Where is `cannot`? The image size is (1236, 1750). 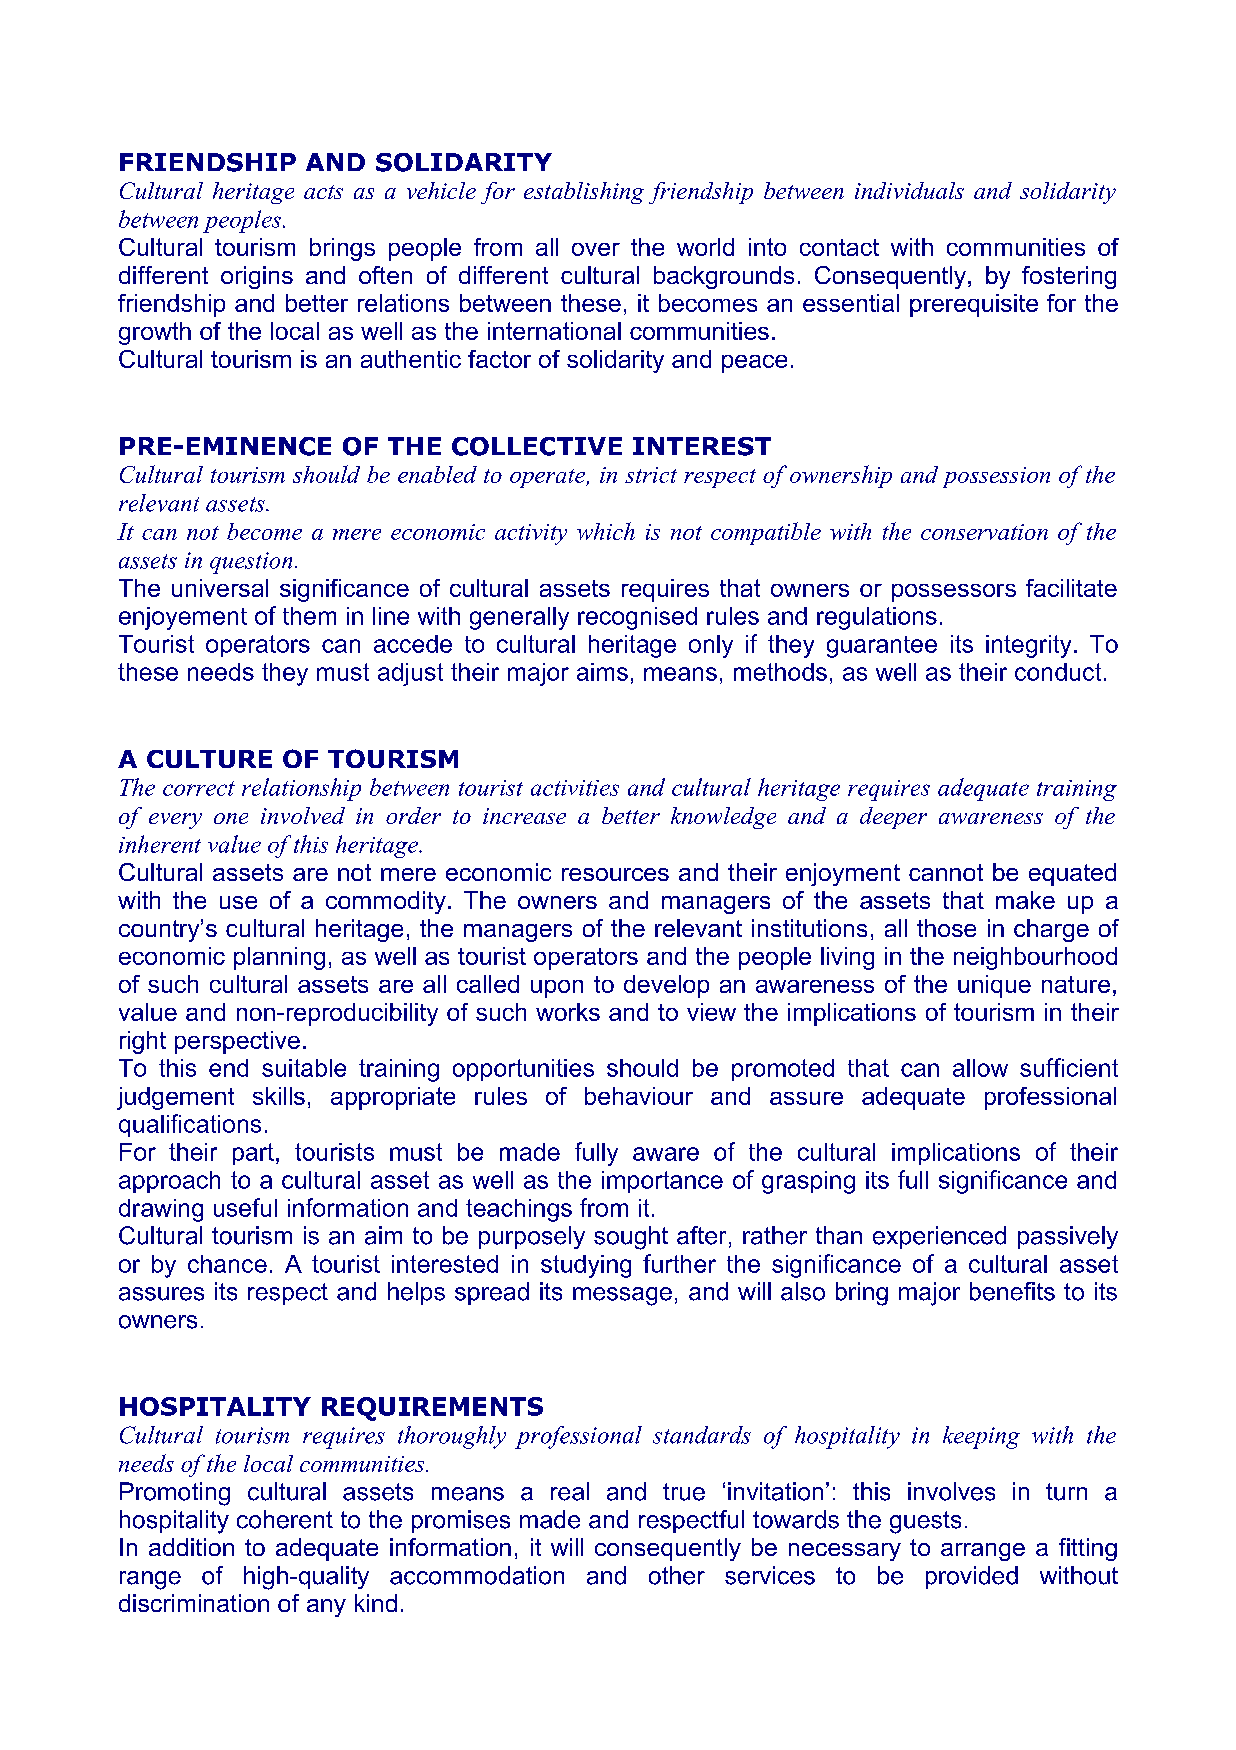
cannot is located at coordinates (946, 872).
